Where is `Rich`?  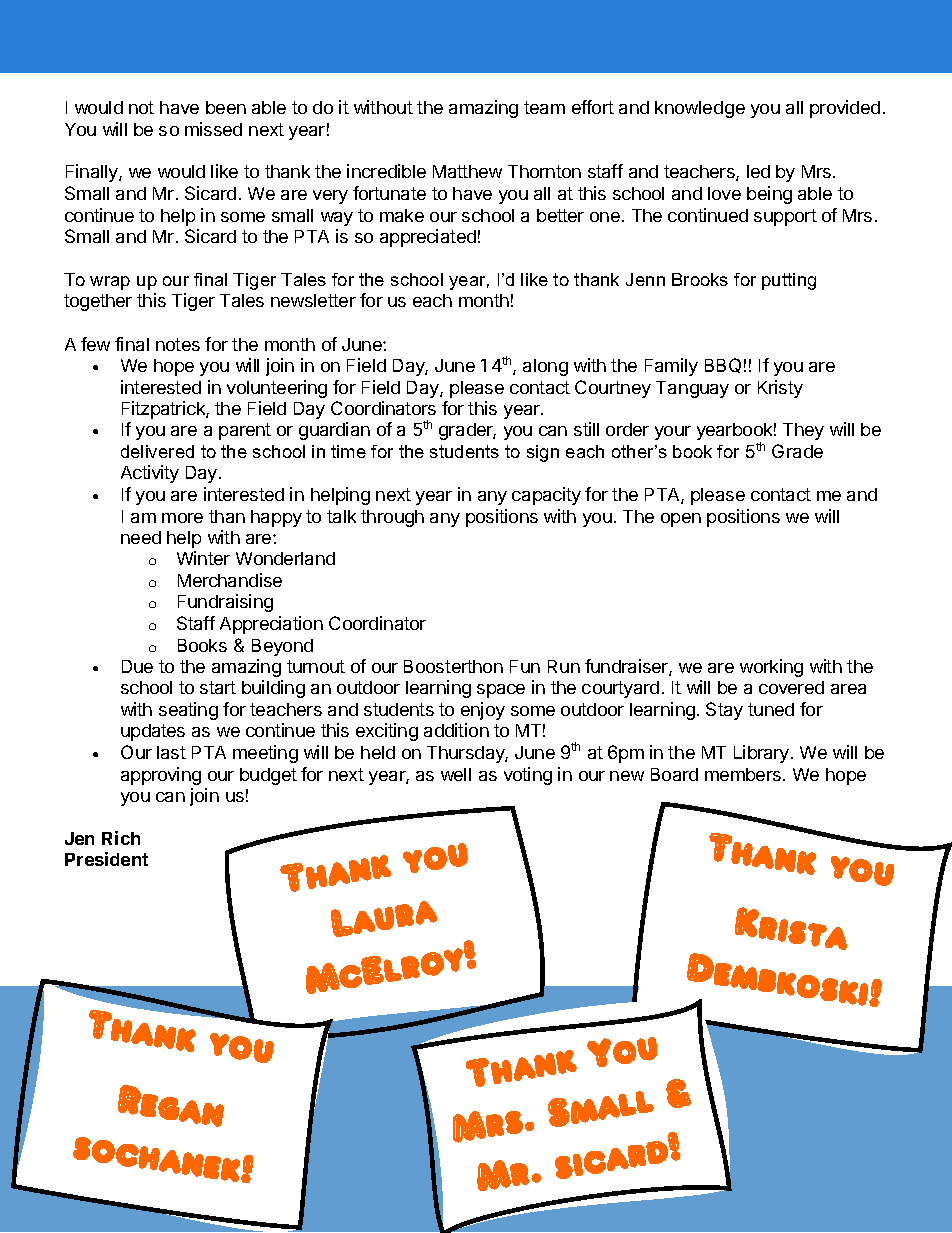 Rich is located at coordinates (121, 838).
